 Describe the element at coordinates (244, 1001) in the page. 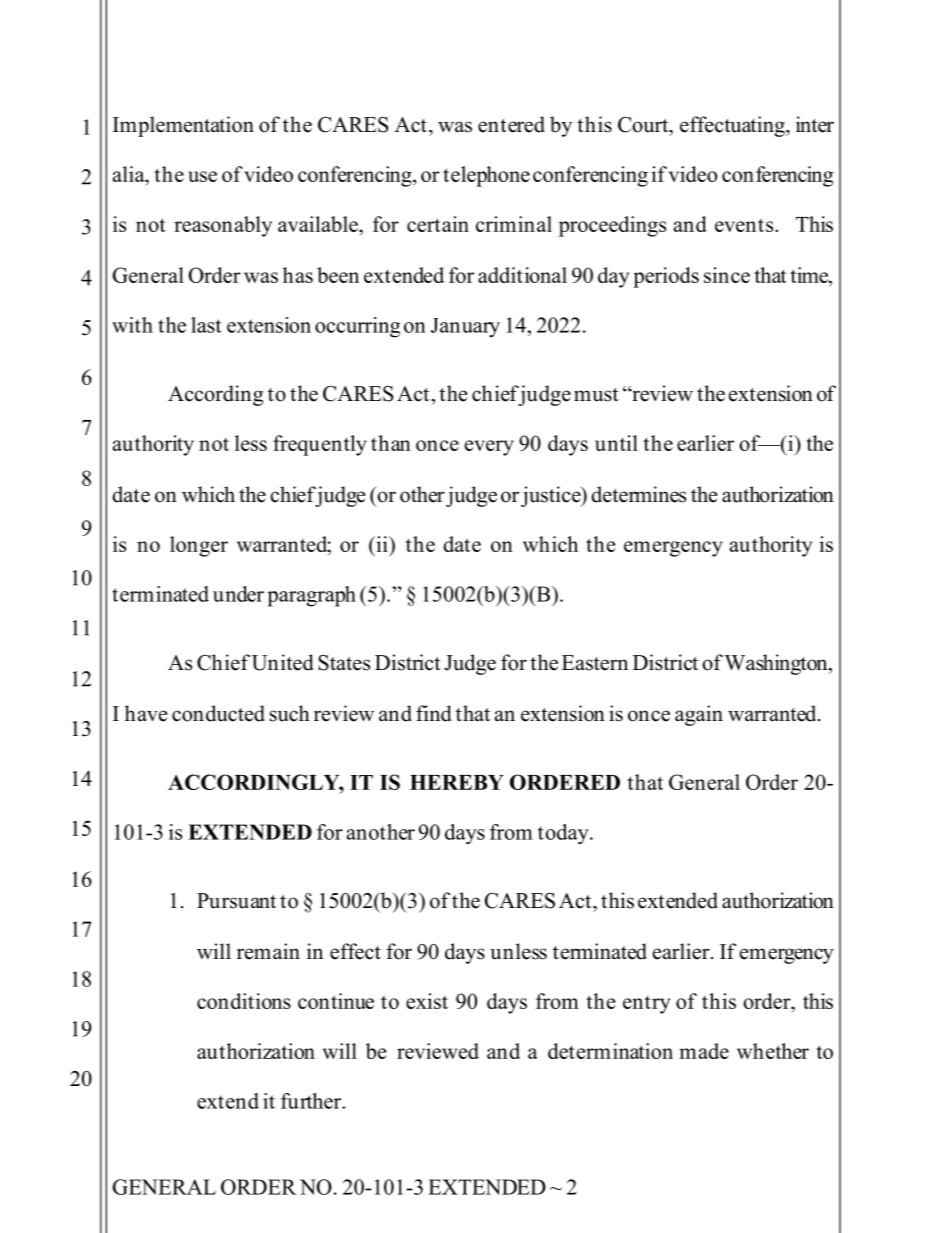

I see `conditions` at that location.
